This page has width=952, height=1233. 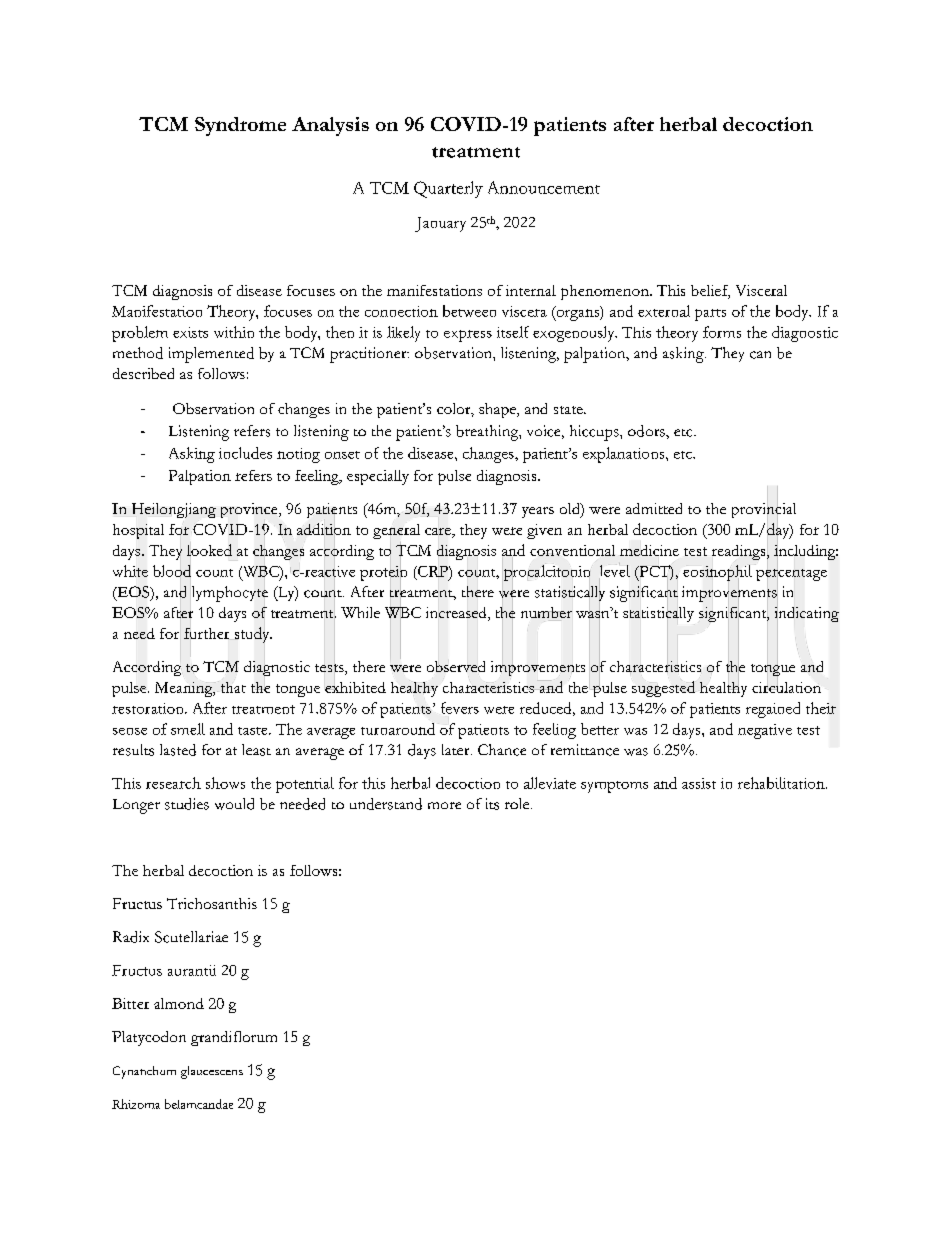 I want to click on odors, so click(x=647, y=431).
